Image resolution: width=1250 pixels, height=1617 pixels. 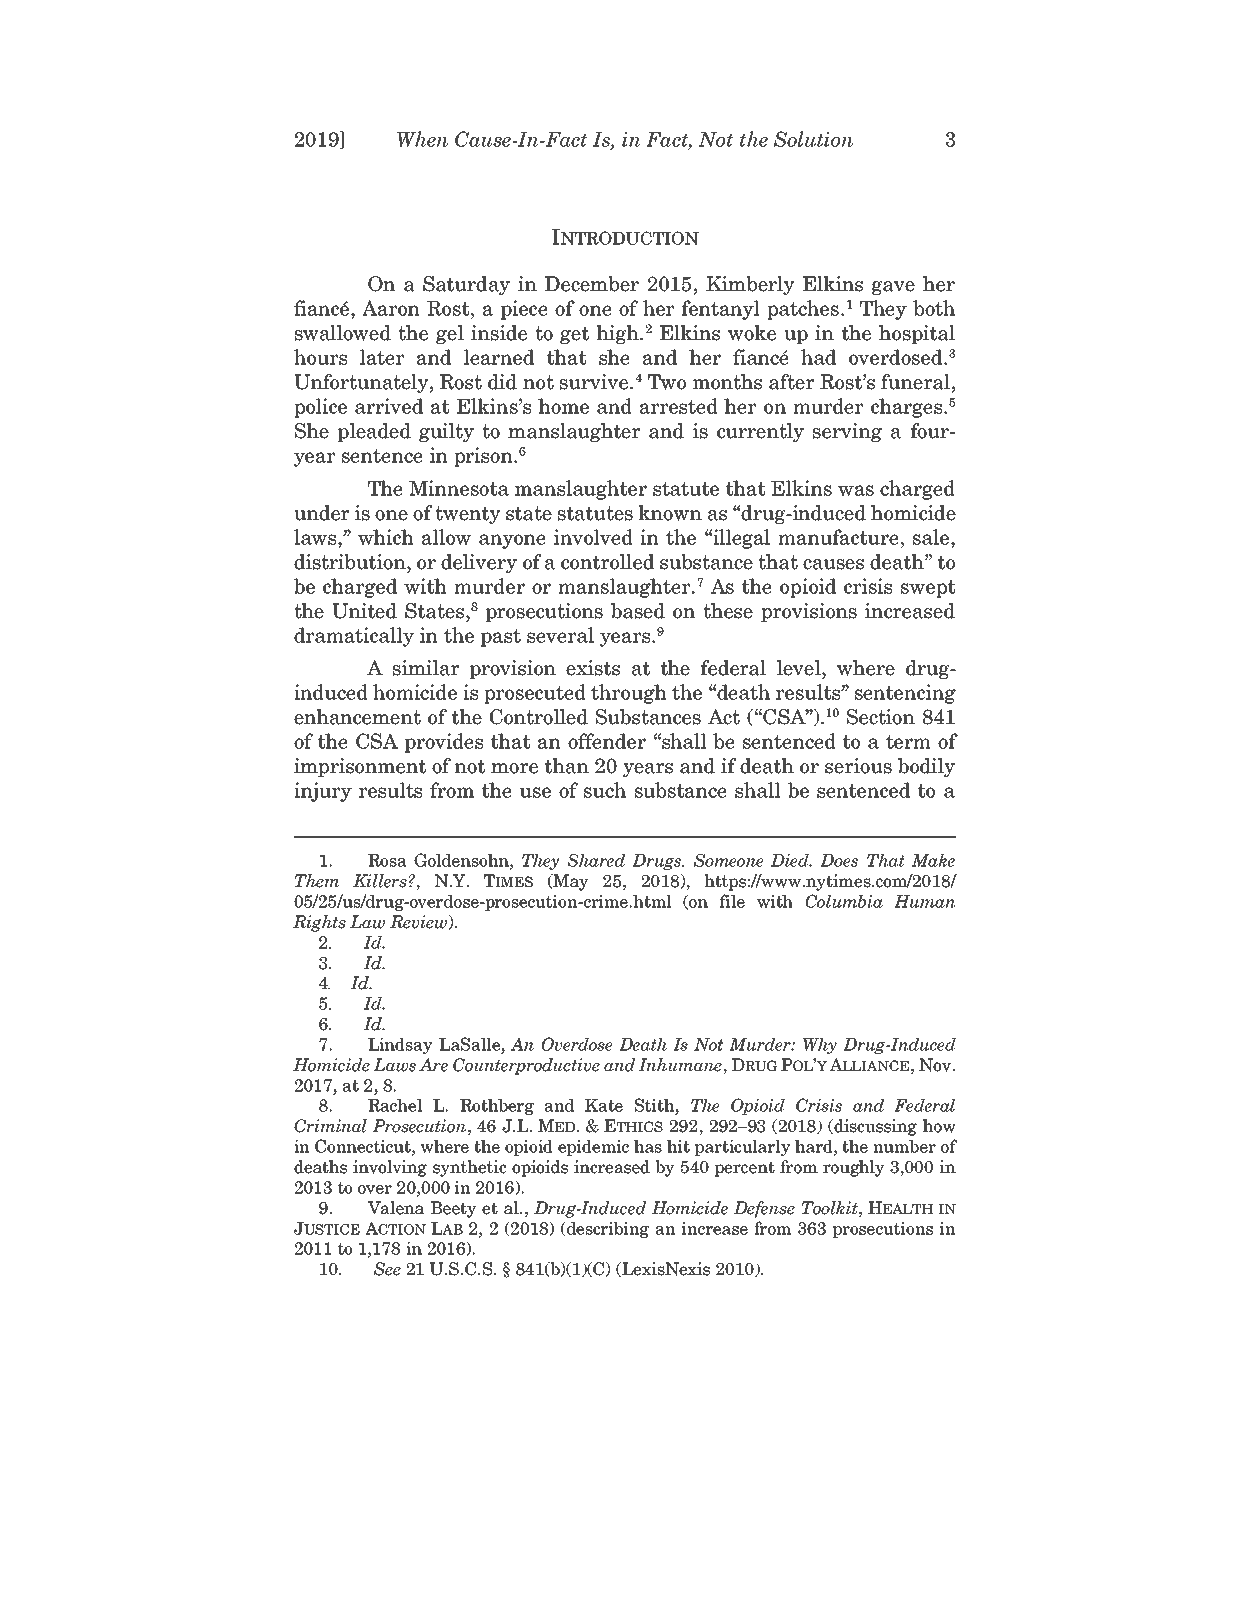 What do you see at coordinates (593, 537) in the screenshot?
I see `involved` at bounding box center [593, 537].
